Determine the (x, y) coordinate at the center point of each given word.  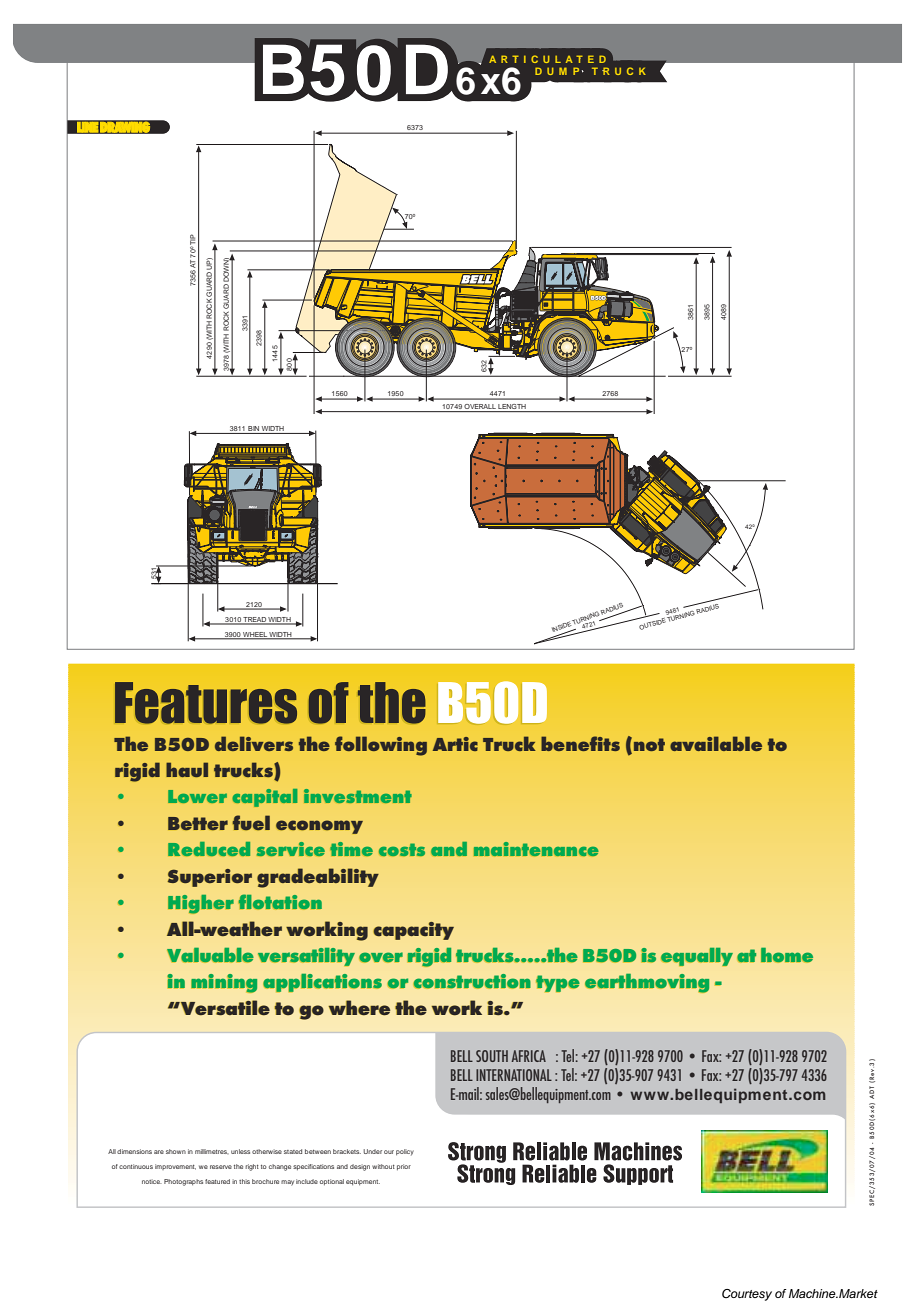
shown (176, 1151)
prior (404, 1167)
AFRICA (529, 1056)
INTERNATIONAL (514, 1075)
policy (405, 1152)
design (360, 1167)
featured (217, 1181)
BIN (253, 430)
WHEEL (255, 635)
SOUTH (492, 1056)
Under (372, 1151)
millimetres (212, 1151)
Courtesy (747, 1295)
